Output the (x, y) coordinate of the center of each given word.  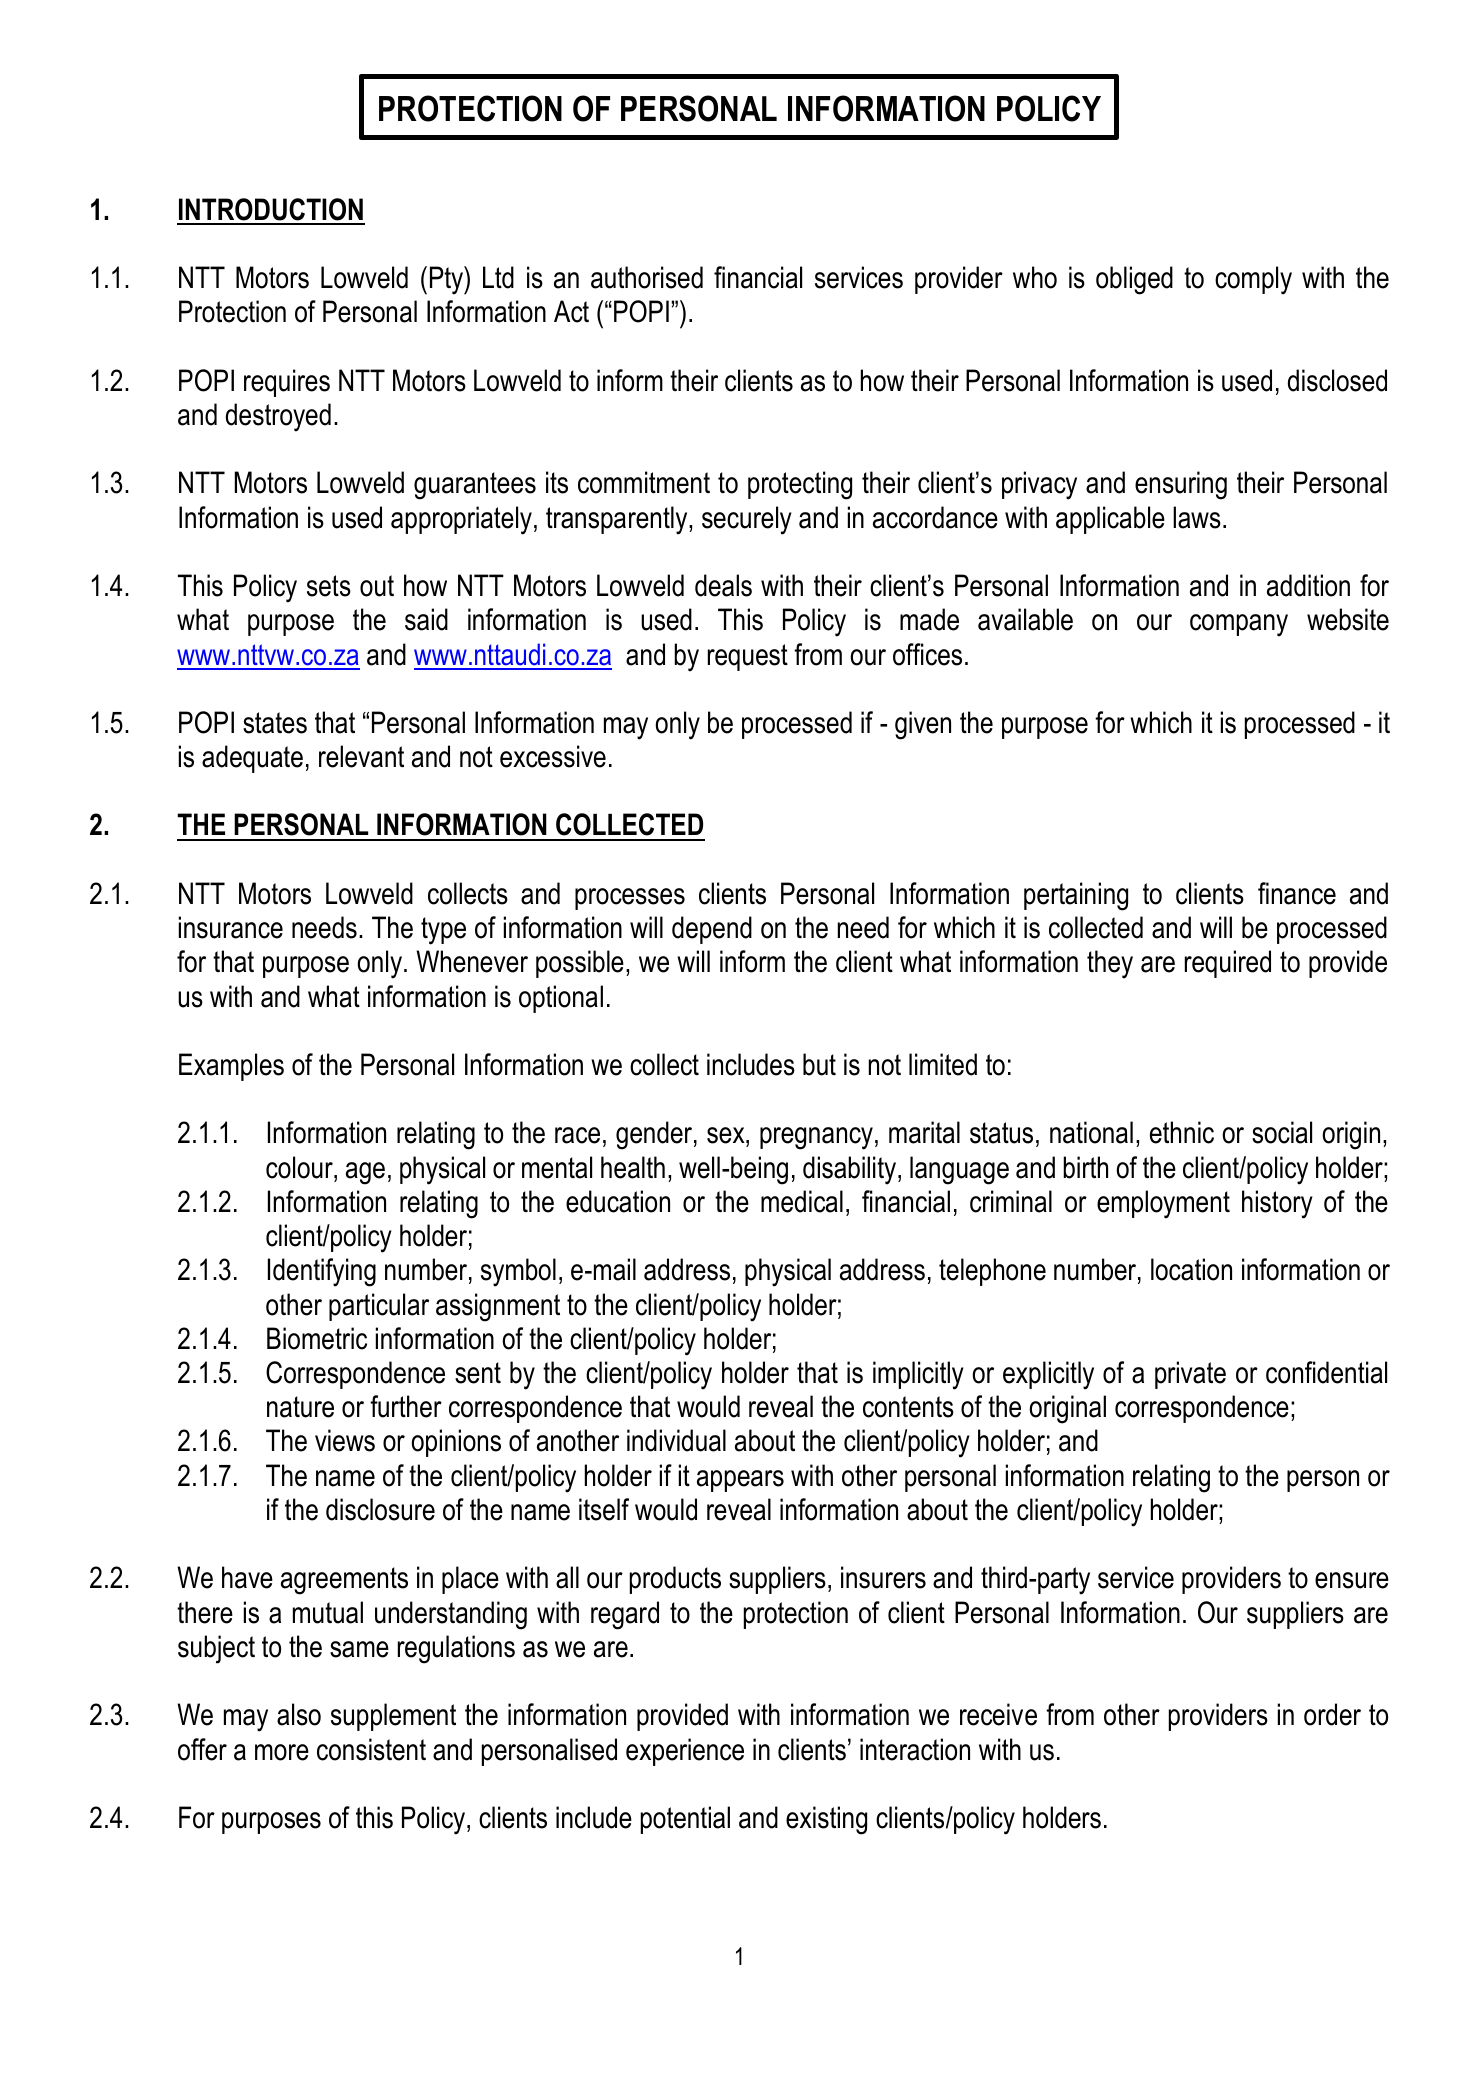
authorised (647, 277)
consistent (371, 1749)
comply (1253, 280)
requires (287, 383)
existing (826, 1820)
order (1332, 1714)
